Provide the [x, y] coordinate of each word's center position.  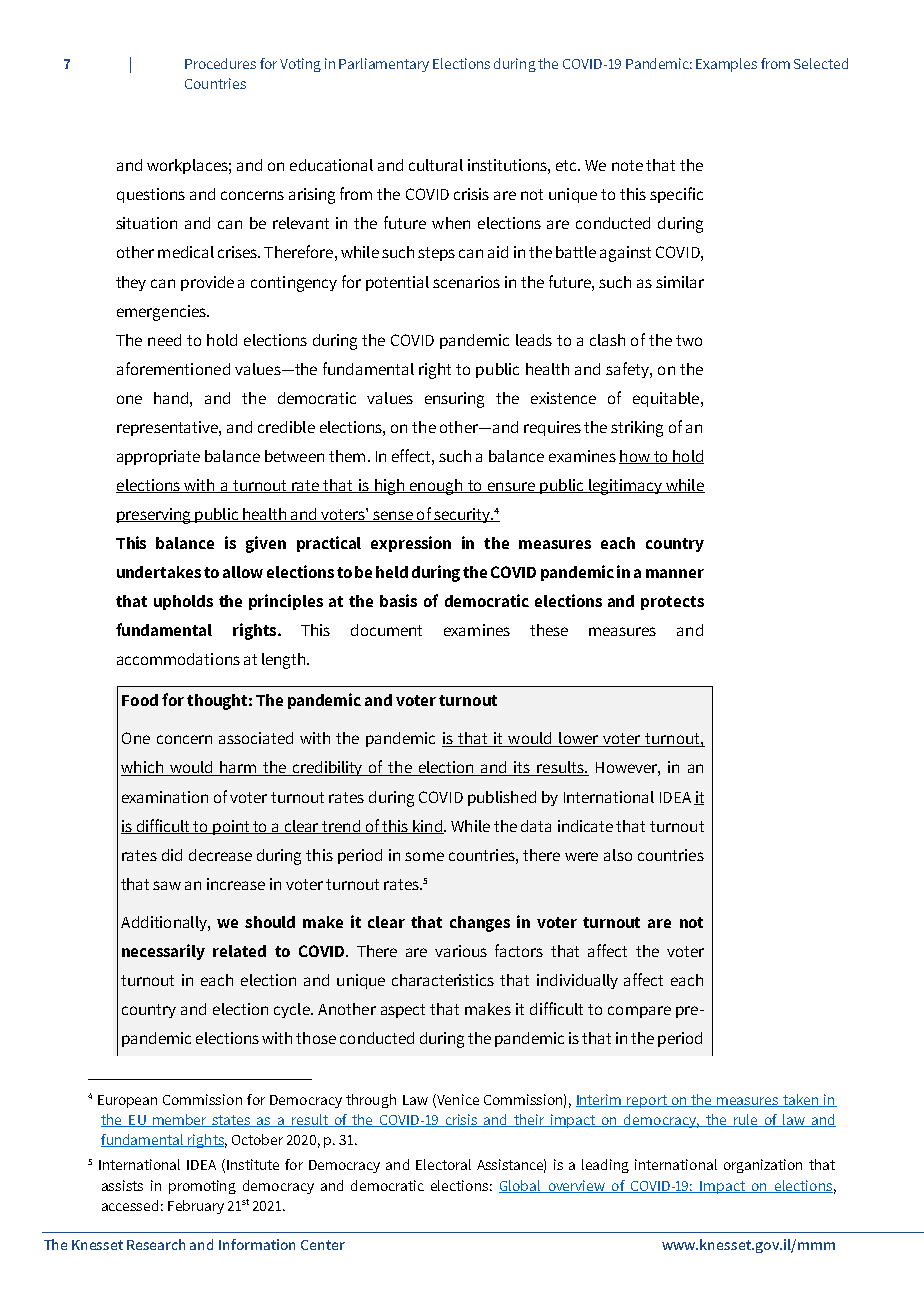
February [196, 1207]
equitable [666, 399]
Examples [726, 65]
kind [427, 827]
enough [435, 487]
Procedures [220, 63]
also [618, 855]
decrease [220, 855]
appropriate [158, 457]
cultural [436, 165]
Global [521, 1186]
